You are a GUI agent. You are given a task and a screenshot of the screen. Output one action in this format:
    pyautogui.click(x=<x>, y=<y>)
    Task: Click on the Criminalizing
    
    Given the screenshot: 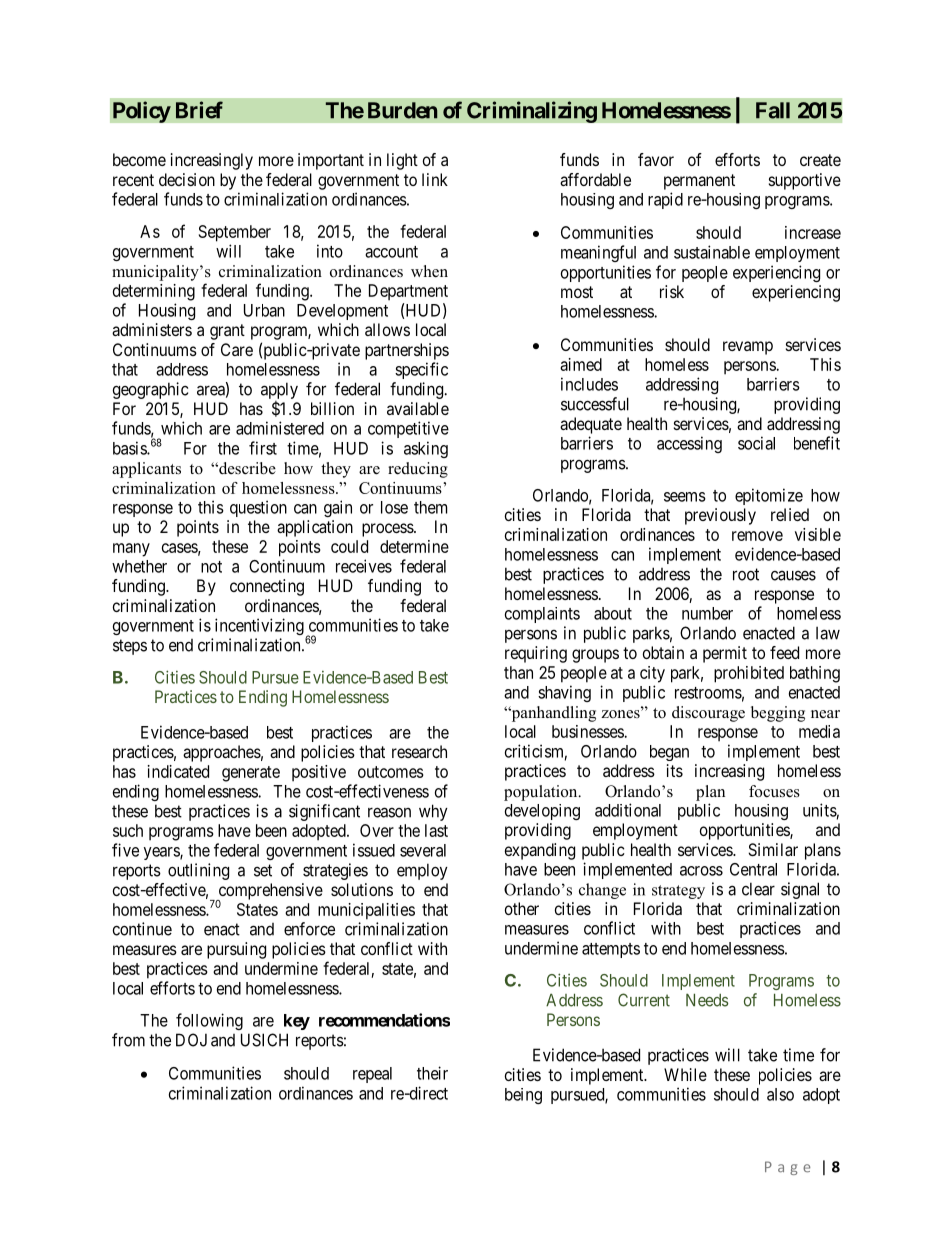 What is the action you would take?
    pyautogui.click(x=532, y=112)
